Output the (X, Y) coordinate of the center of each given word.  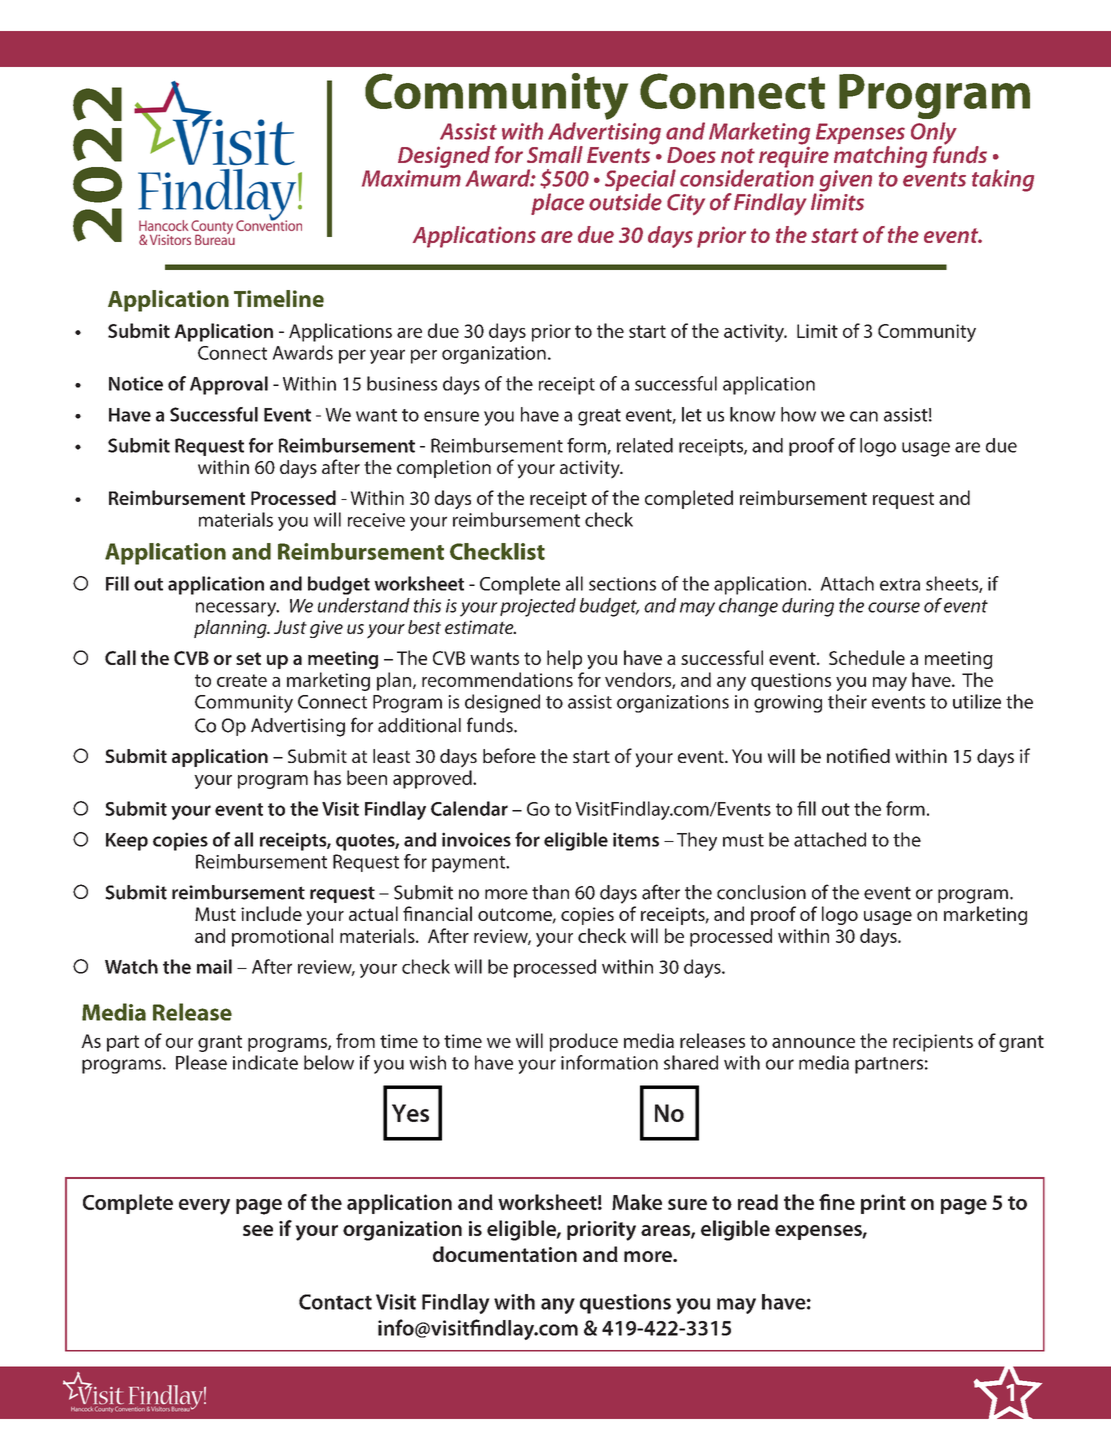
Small (555, 154)
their (847, 701)
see (258, 1230)
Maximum (411, 178)
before (509, 755)
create (242, 680)
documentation (505, 1254)
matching (880, 157)
